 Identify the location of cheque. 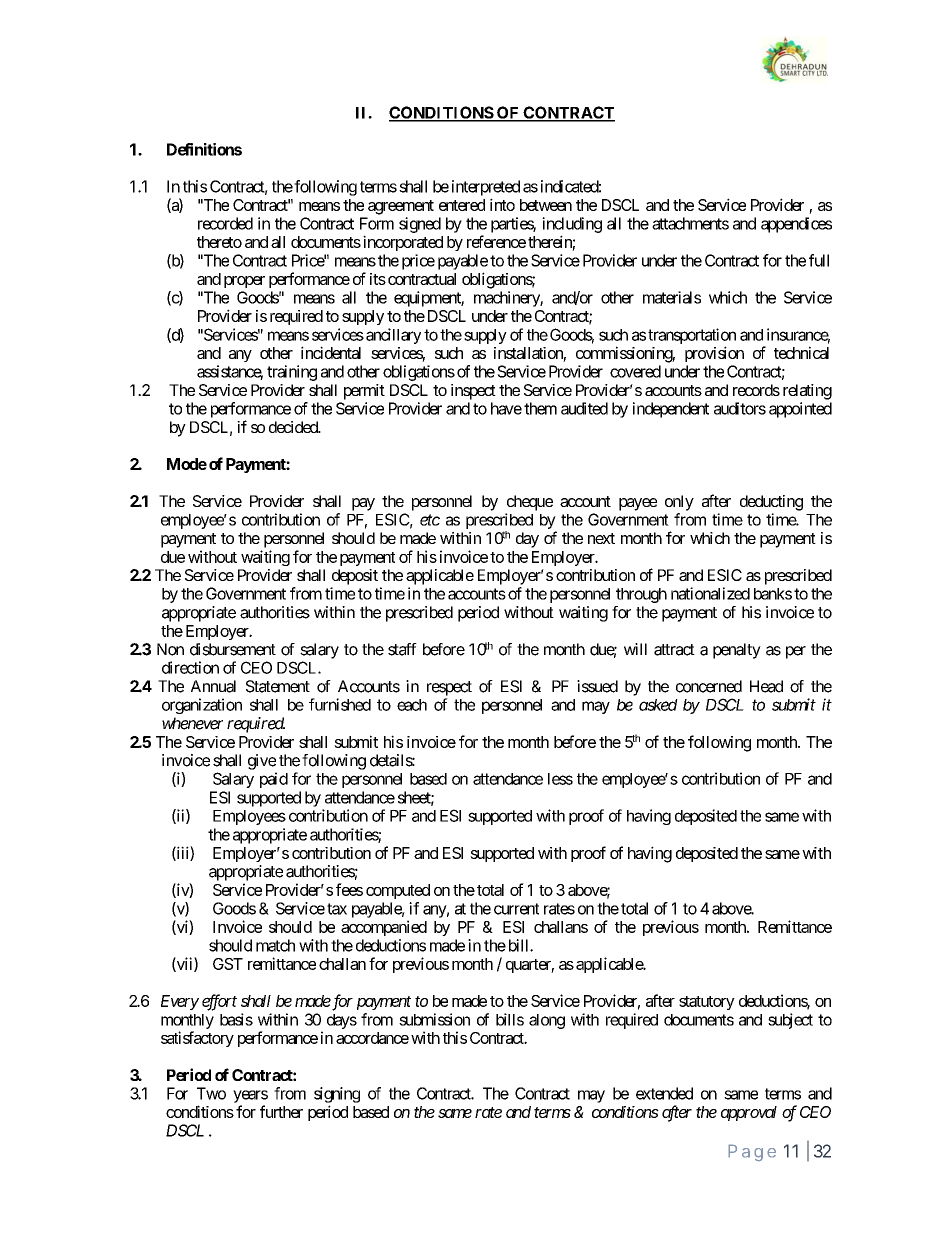
(530, 503).
